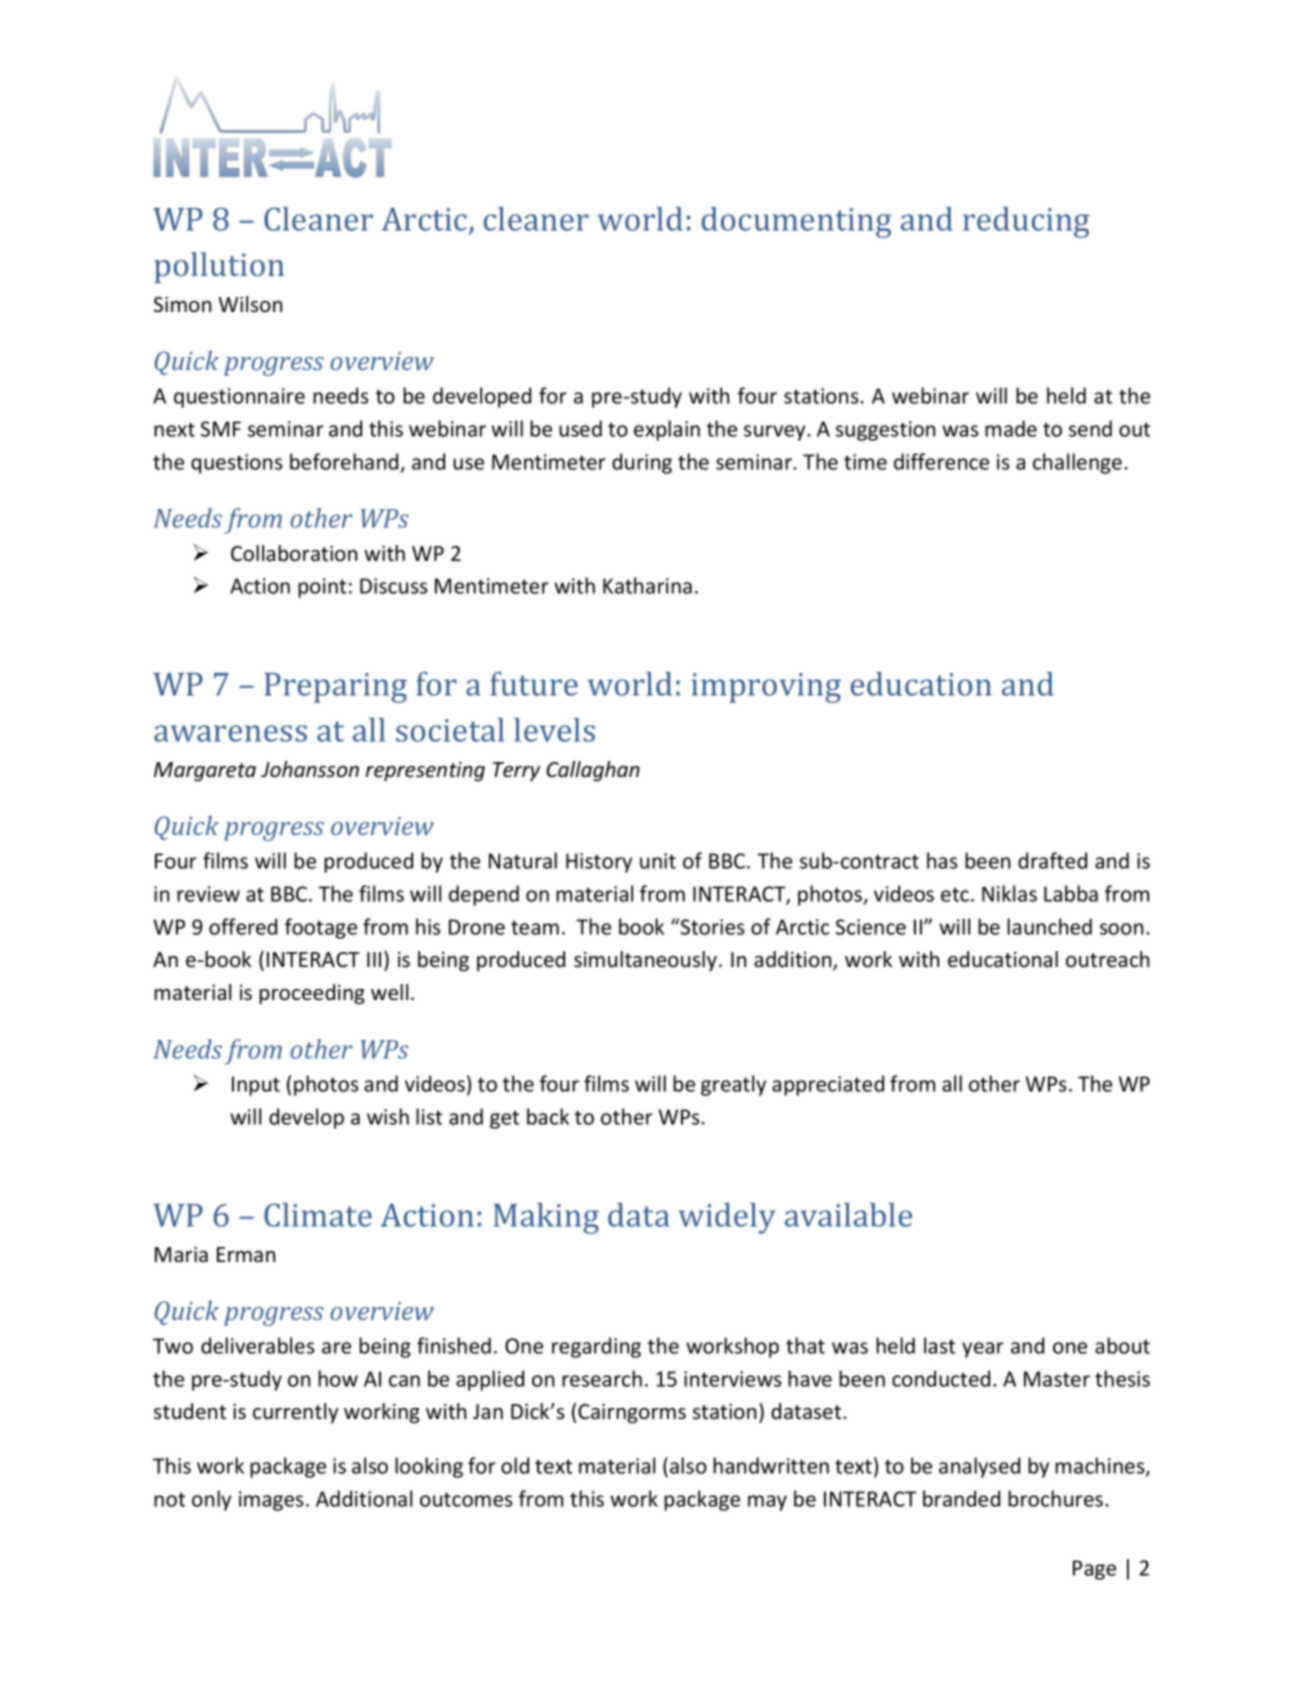 The width and height of the screenshot is (1304, 1687). What do you see at coordinates (1026, 222) in the screenshot?
I see `reducing` at bounding box center [1026, 222].
